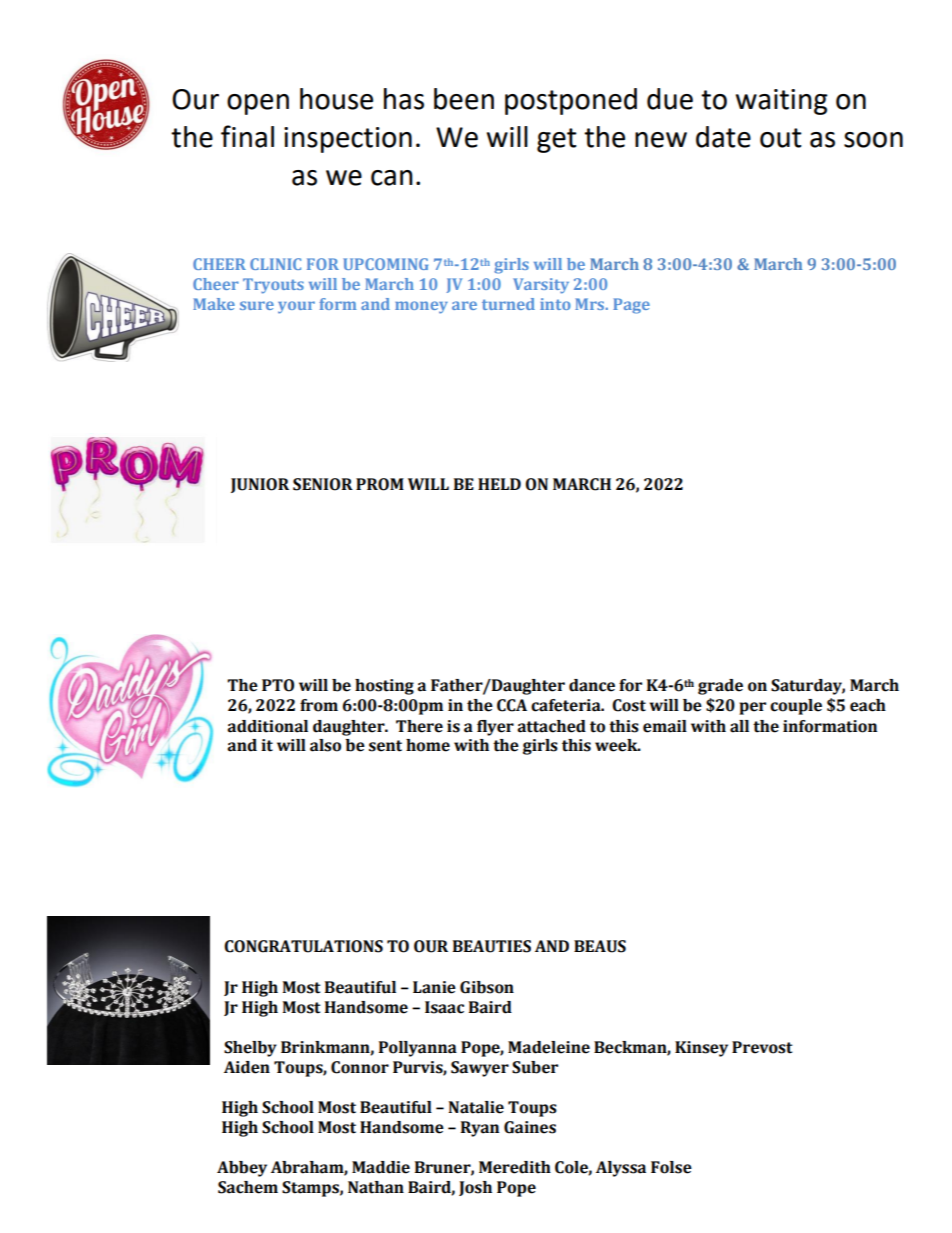 The width and height of the screenshot is (952, 1233). I want to click on Meredith, so click(515, 1167).
